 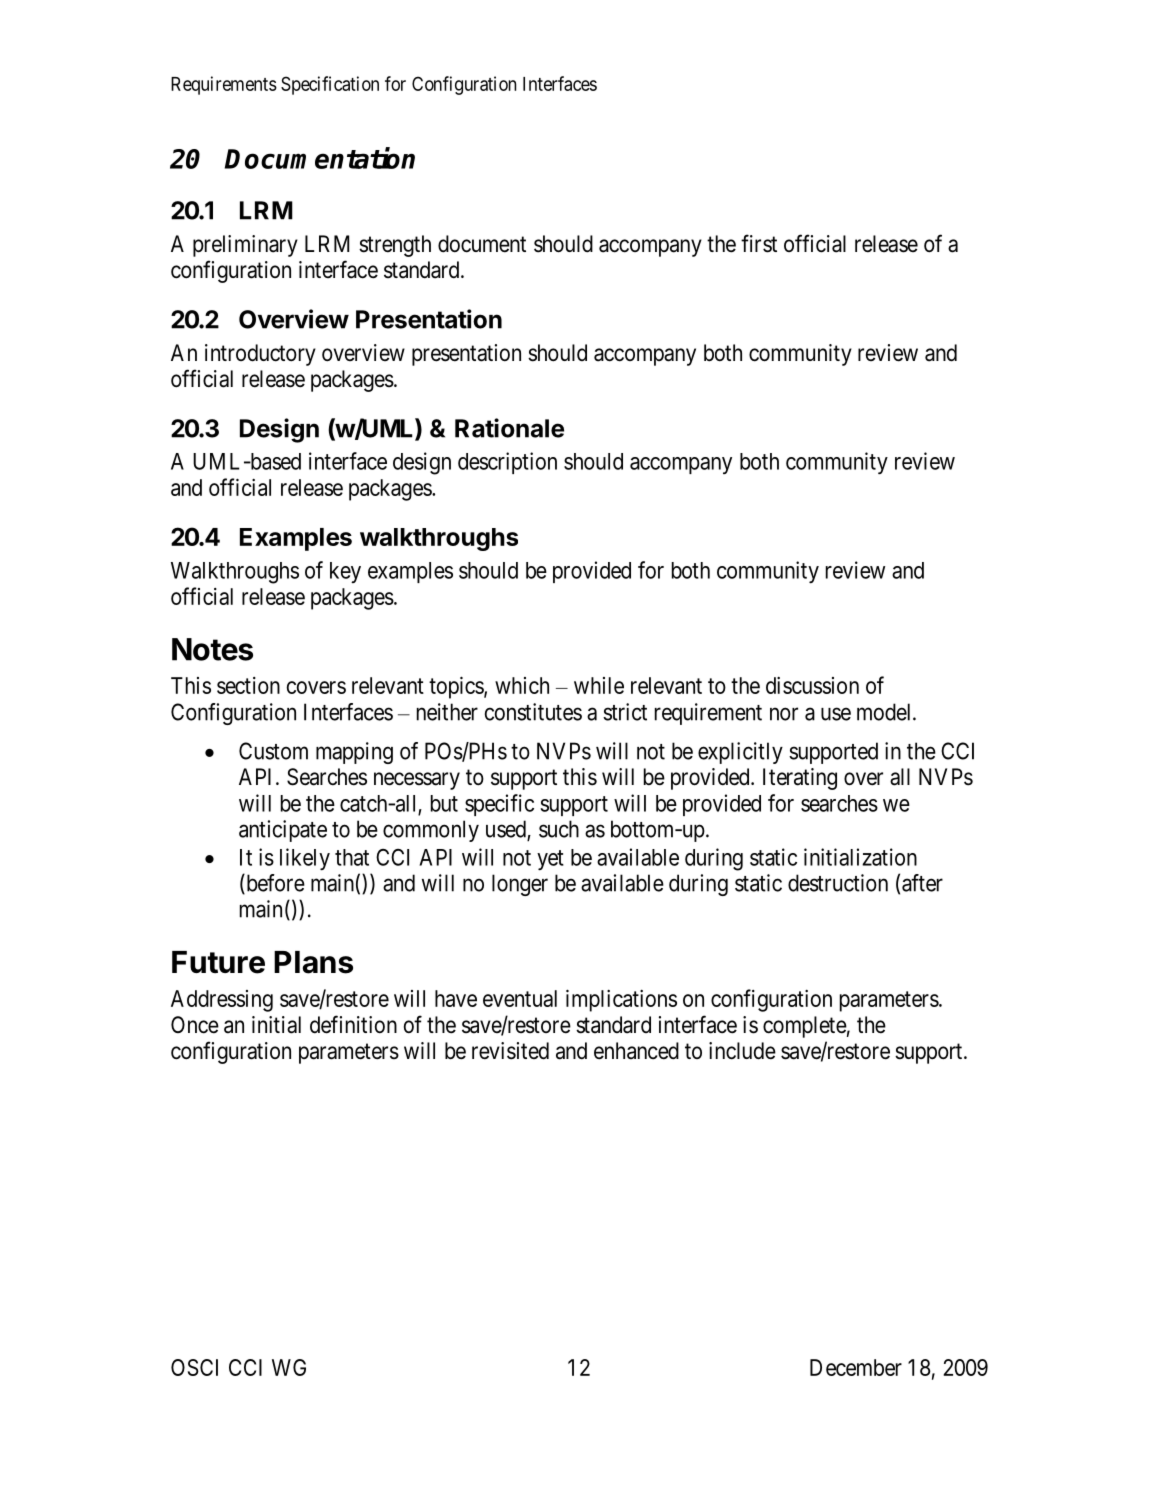 What do you see at coordinates (283, 831) in the screenshot?
I see `anticipate` at bounding box center [283, 831].
